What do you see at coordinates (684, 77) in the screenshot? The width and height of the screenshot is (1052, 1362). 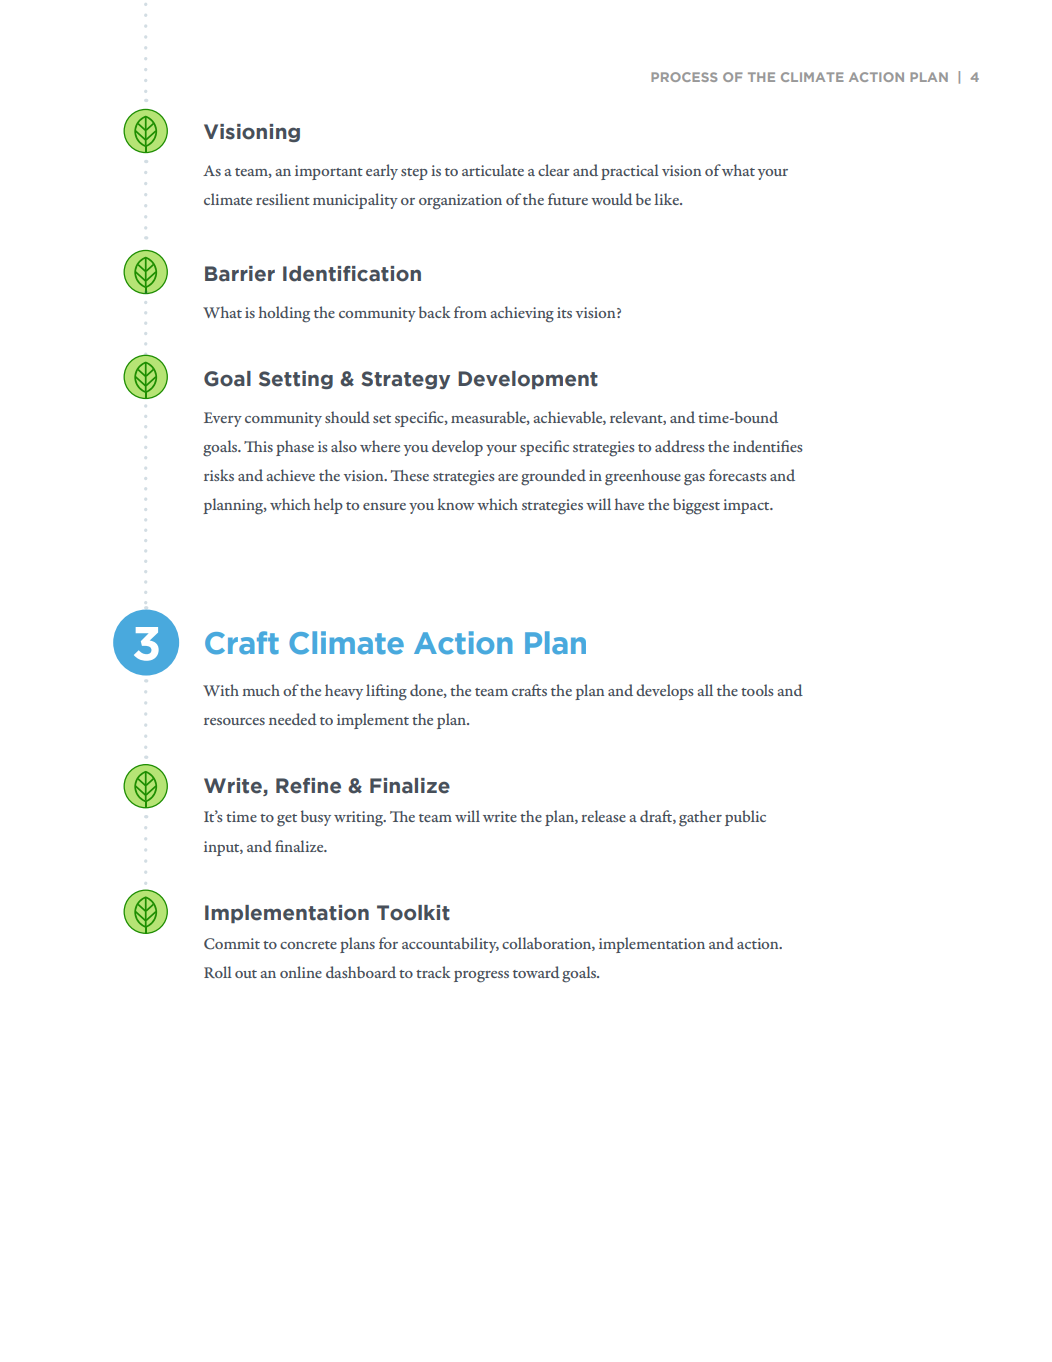 I see `PROCESS` at bounding box center [684, 77].
